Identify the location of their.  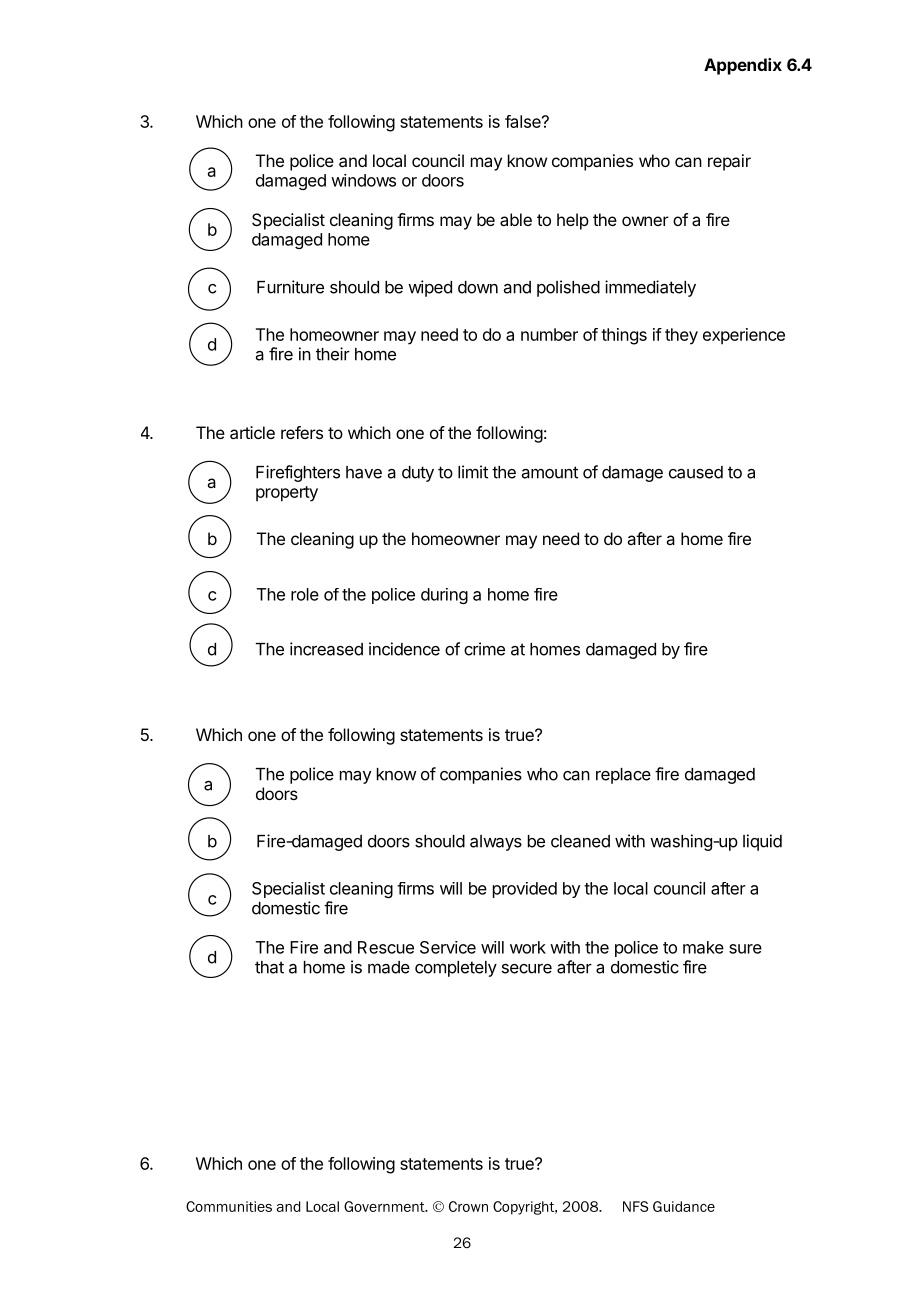
(333, 354).
